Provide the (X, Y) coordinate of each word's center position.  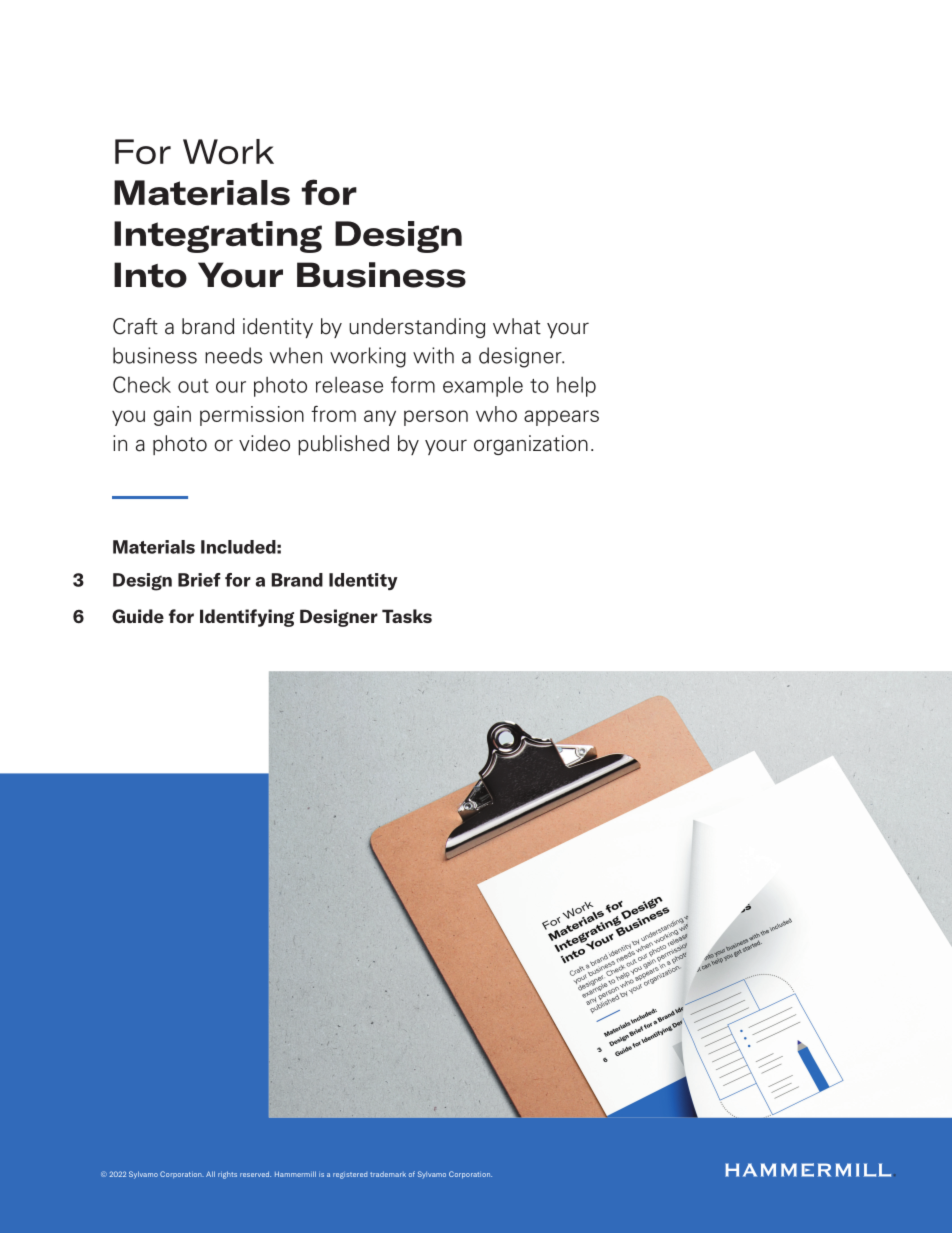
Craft (135, 326)
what (517, 326)
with (433, 355)
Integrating (218, 237)
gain (172, 416)
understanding (417, 328)
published (343, 445)
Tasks (407, 616)
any (380, 418)
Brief (199, 580)
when (296, 355)
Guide (138, 616)
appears (561, 418)
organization (531, 445)
